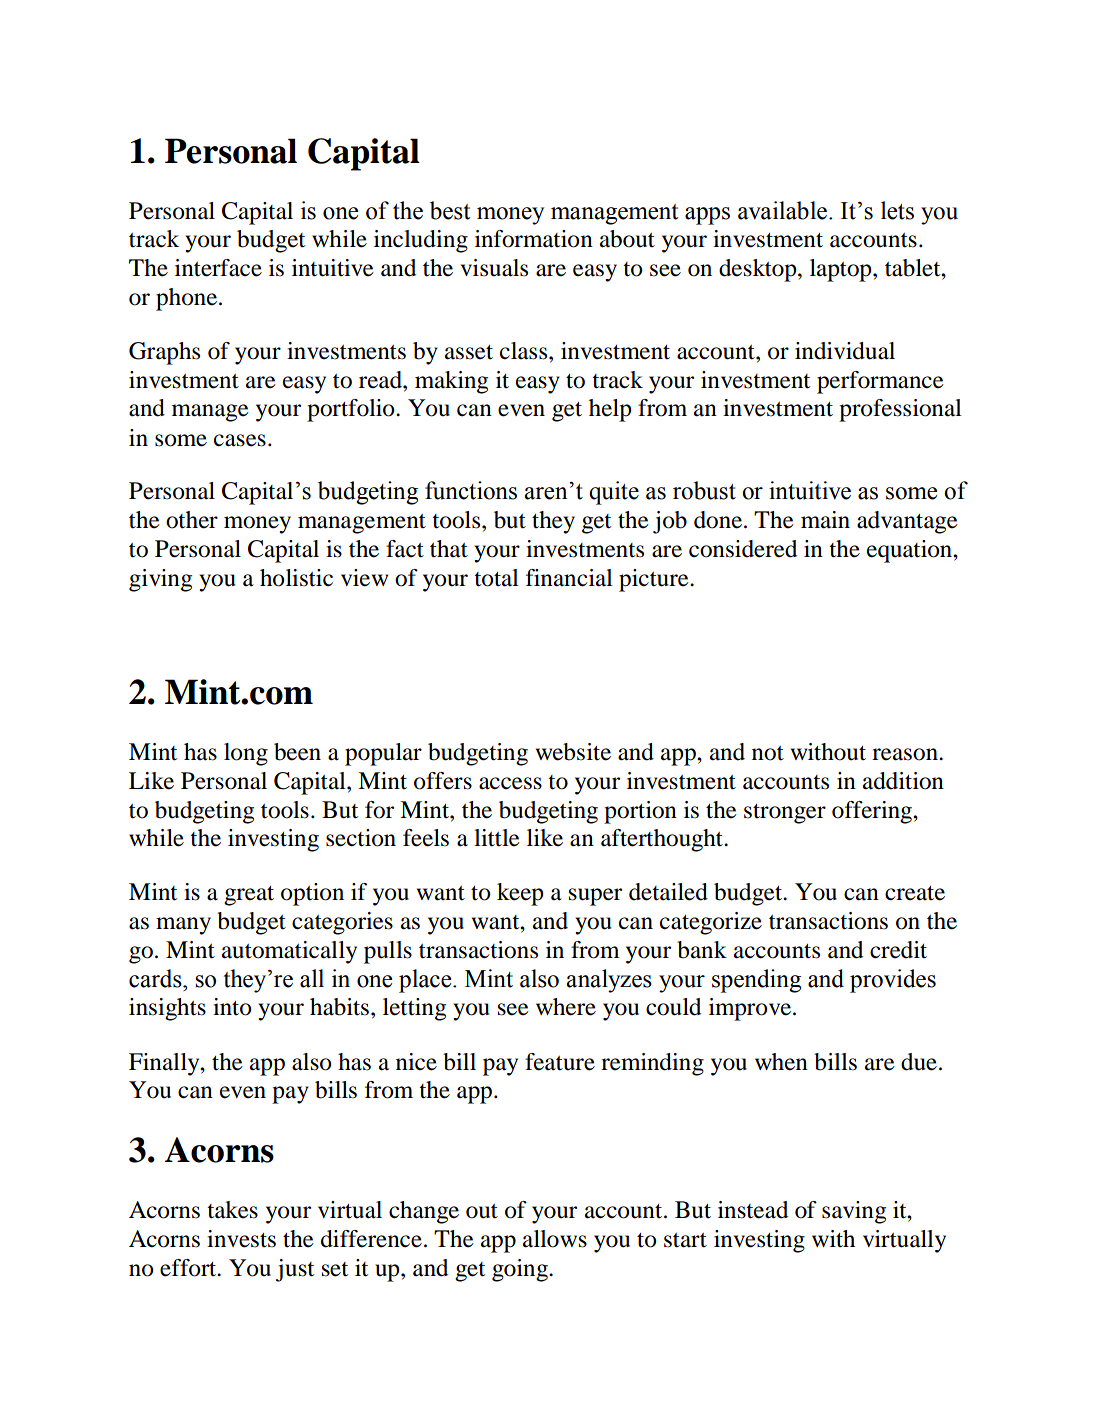  What do you see at coordinates (854, 1212) in the screenshot?
I see `saving` at bounding box center [854, 1212].
